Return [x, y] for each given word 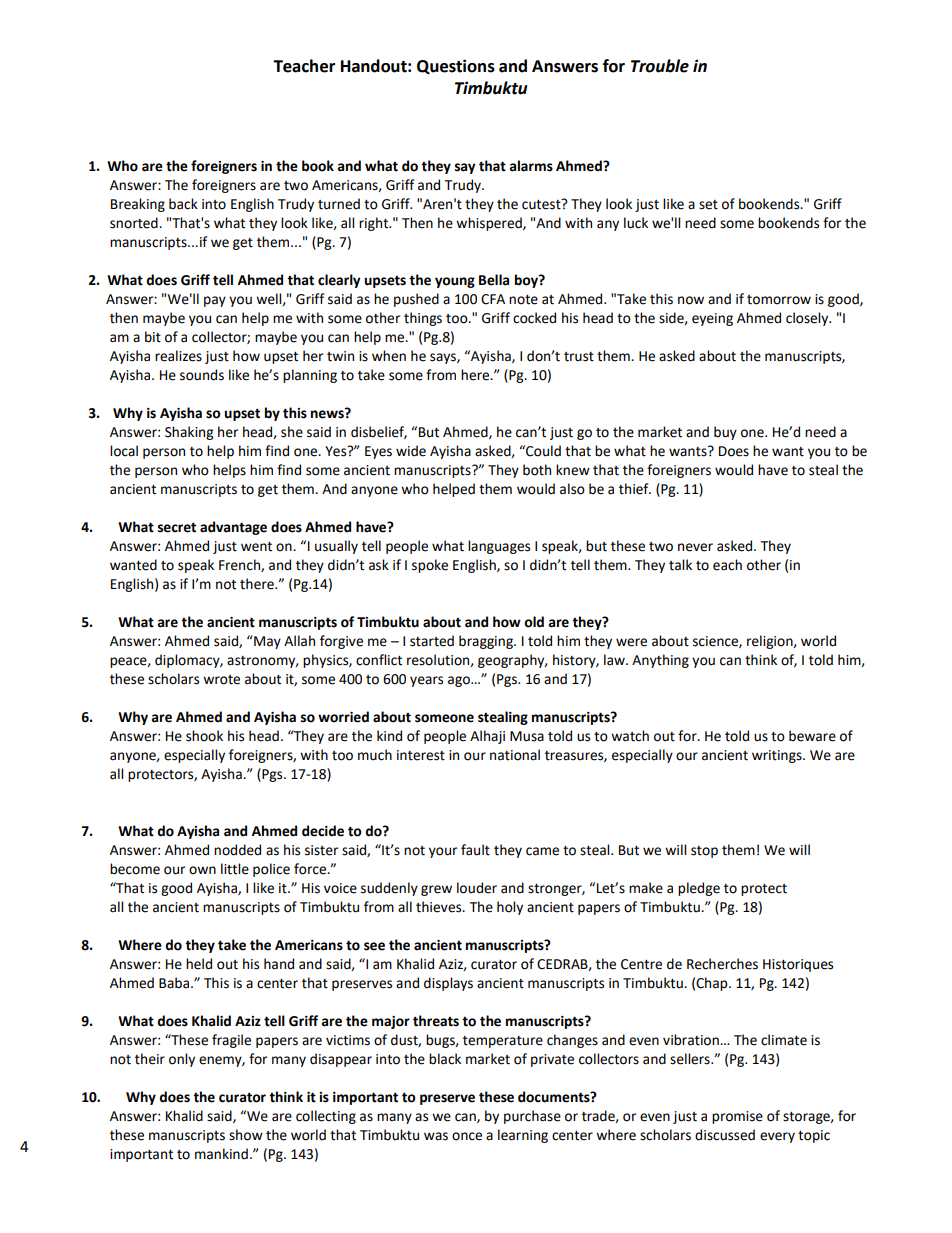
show [246, 1135]
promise [737, 1117]
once [467, 1136]
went [256, 547]
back [183, 204]
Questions [456, 67]
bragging [487, 642]
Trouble [660, 66]
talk [680, 565]
